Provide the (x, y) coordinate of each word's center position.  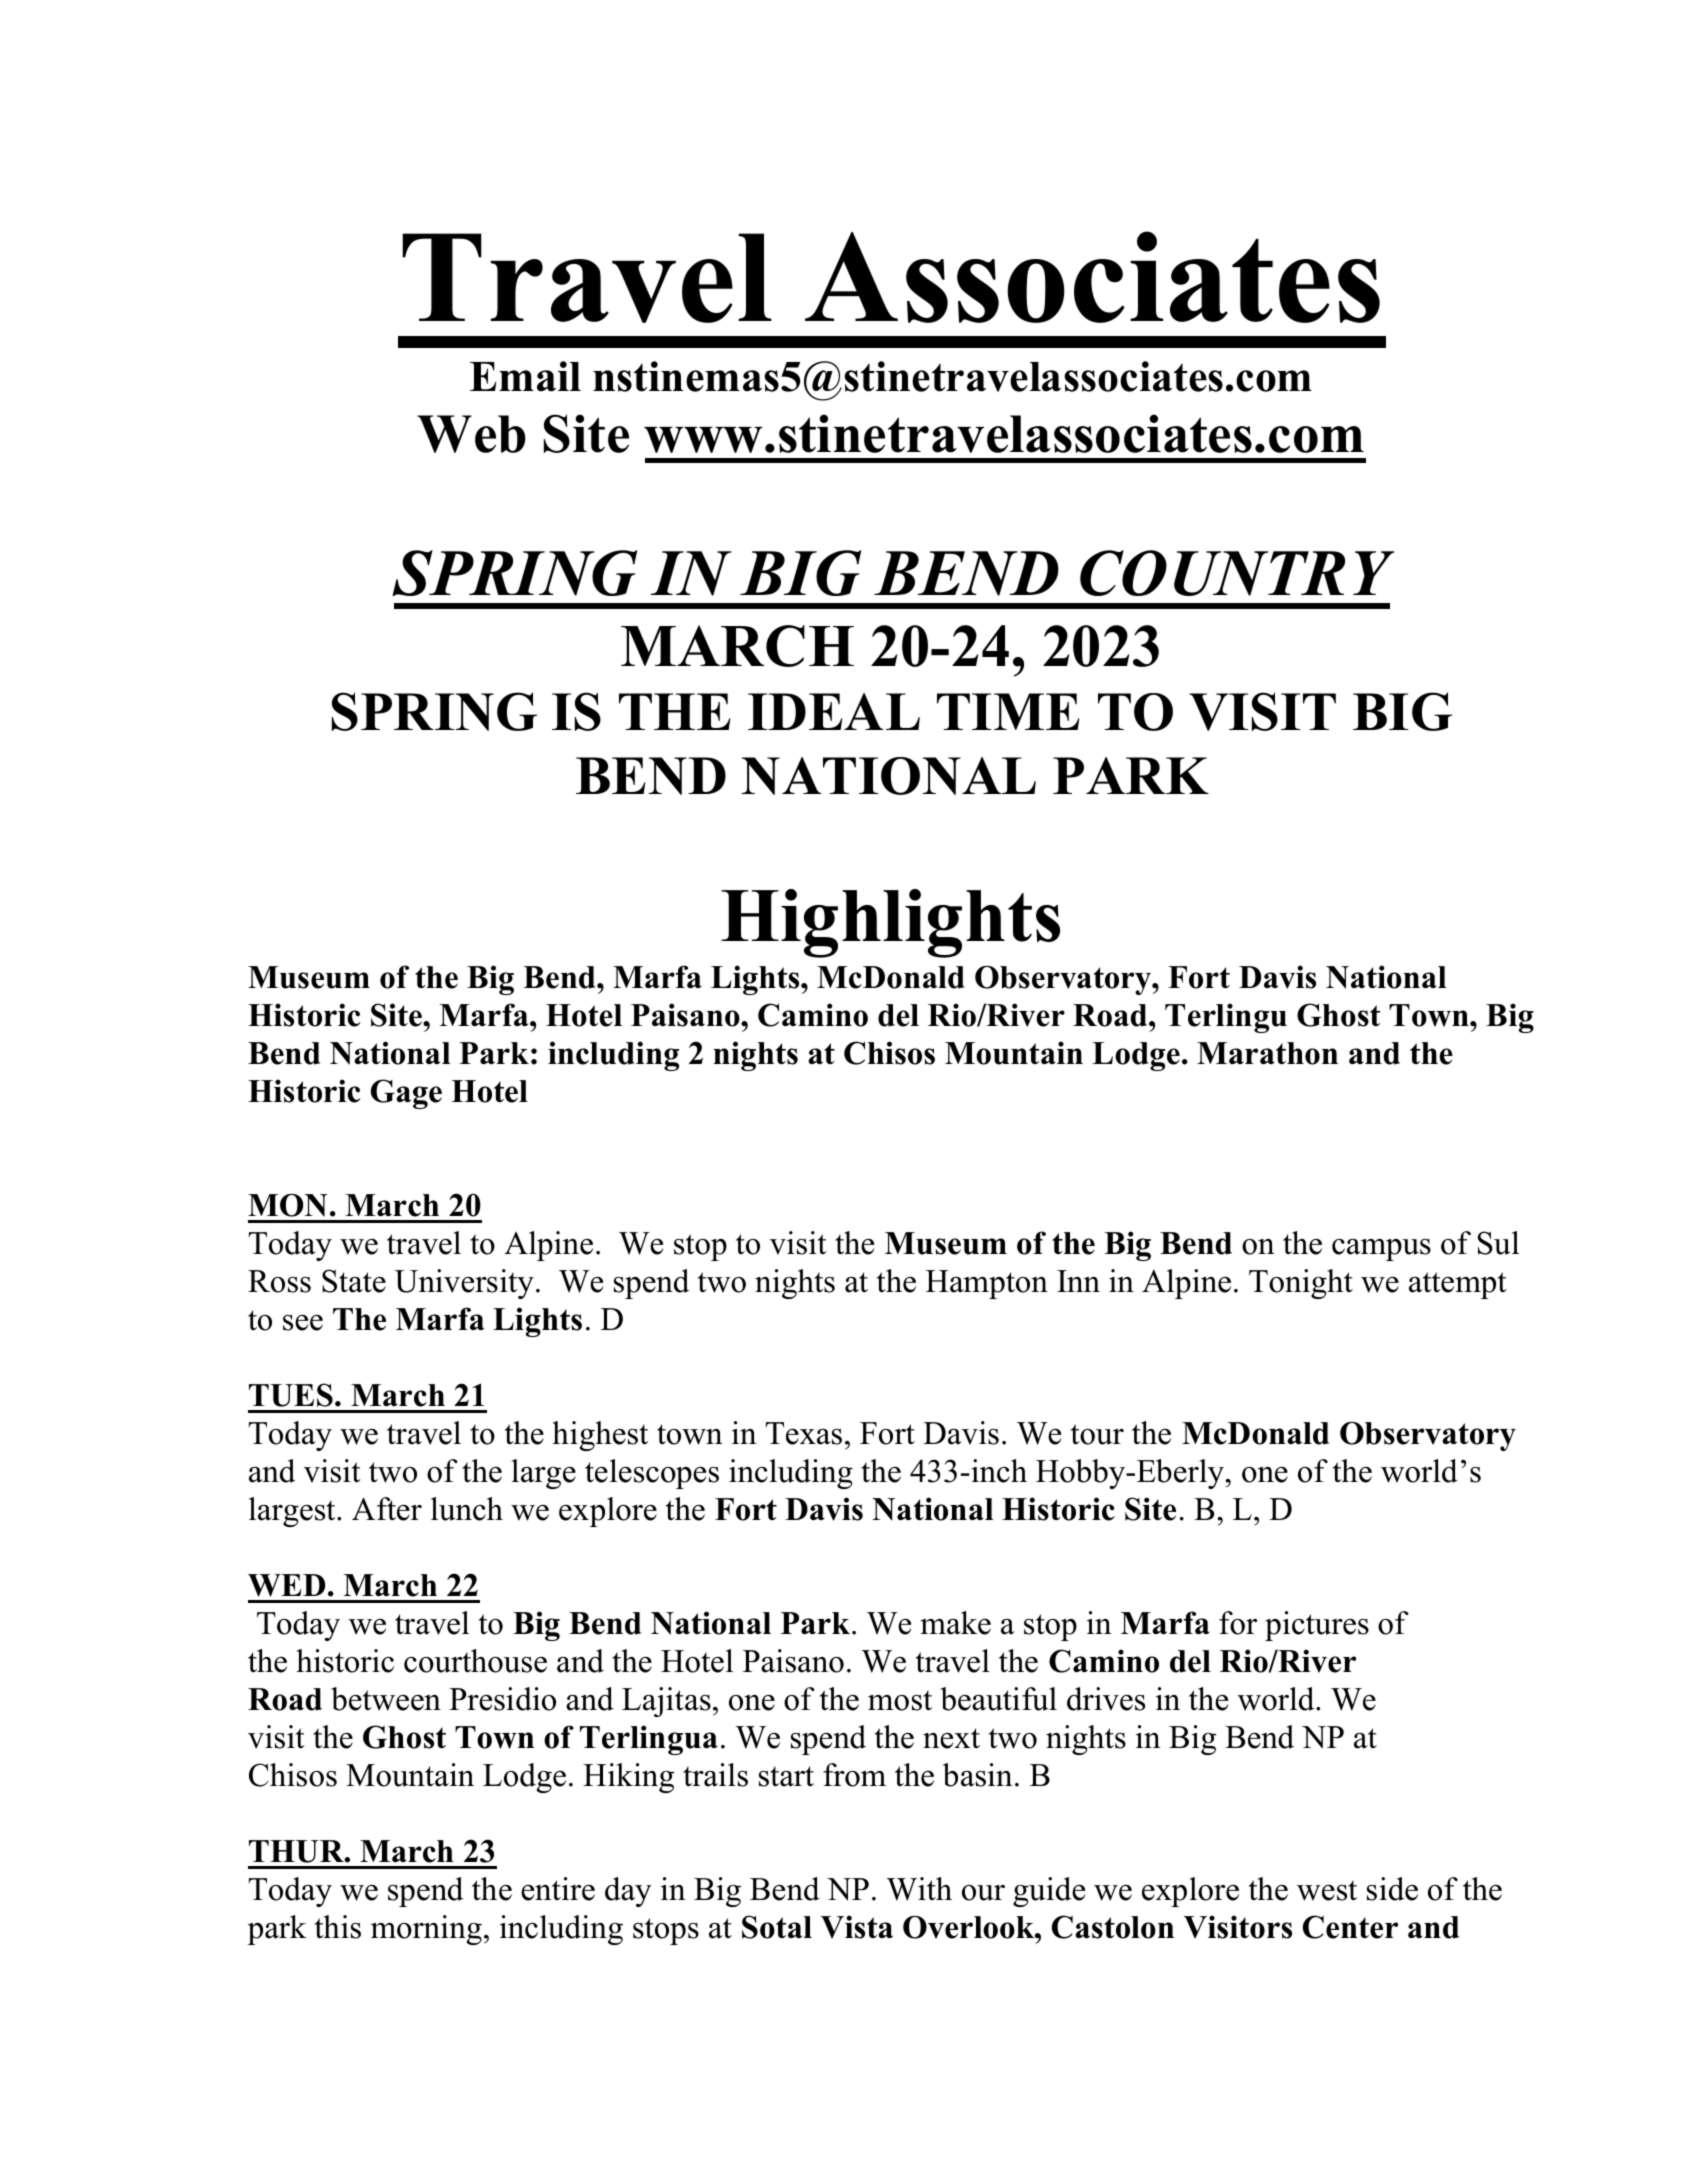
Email (525, 376)
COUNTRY (1237, 573)
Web (471, 434)
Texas (803, 1433)
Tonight (1301, 1284)
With (919, 1889)
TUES (291, 1395)
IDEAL (834, 711)
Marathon (1267, 1053)
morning (426, 1930)
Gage (406, 1094)
